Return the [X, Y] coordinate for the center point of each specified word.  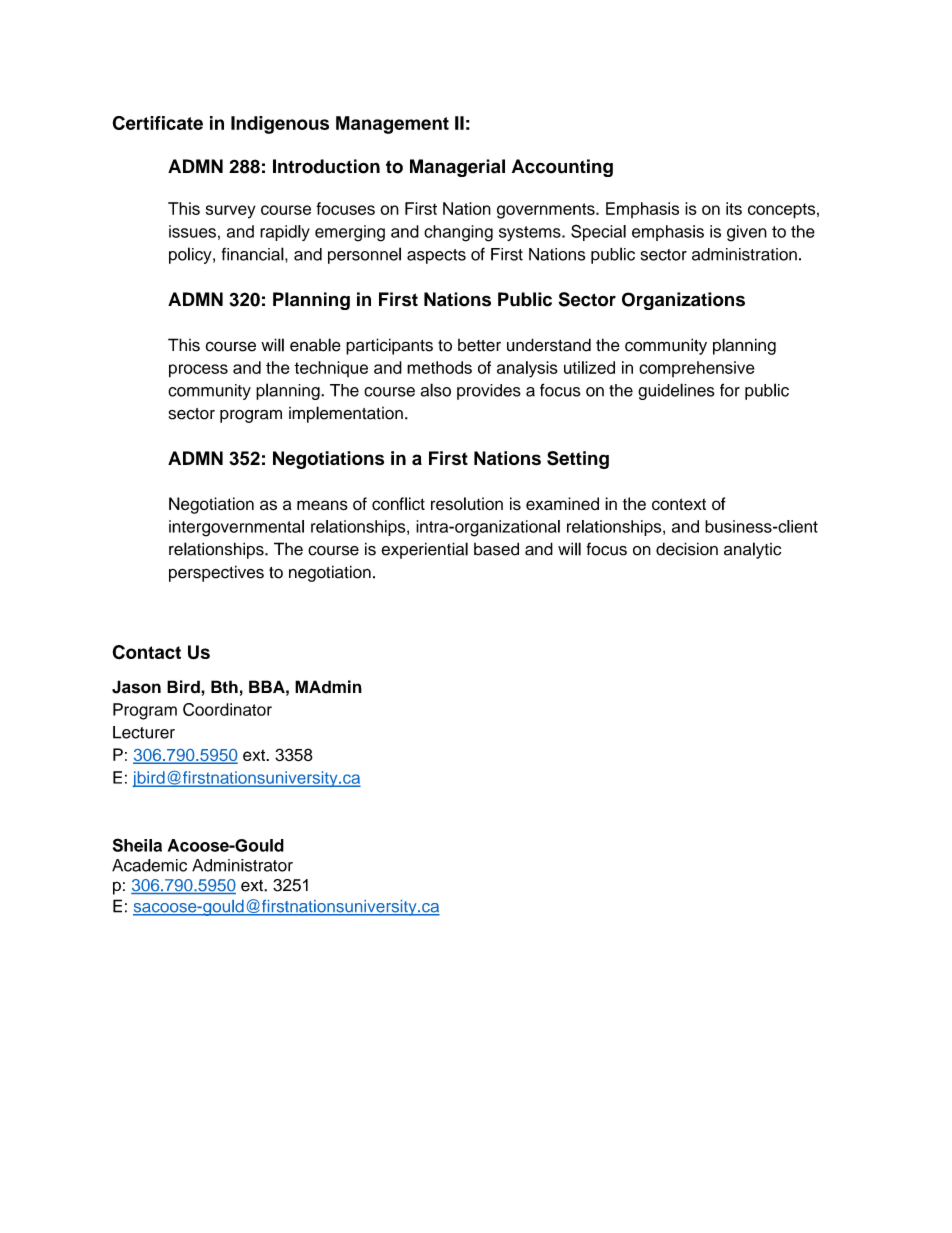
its [734, 208]
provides [489, 392]
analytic [752, 550]
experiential [424, 550]
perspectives [216, 573]
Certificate [158, 123]
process [198, 371]
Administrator [242, 865]
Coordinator [227, 709]
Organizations [683, 301]
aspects [436, 256]
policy [191, 255]
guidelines [676, 391]
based [496, 549]
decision [687, 549]
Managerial [457, 168]
